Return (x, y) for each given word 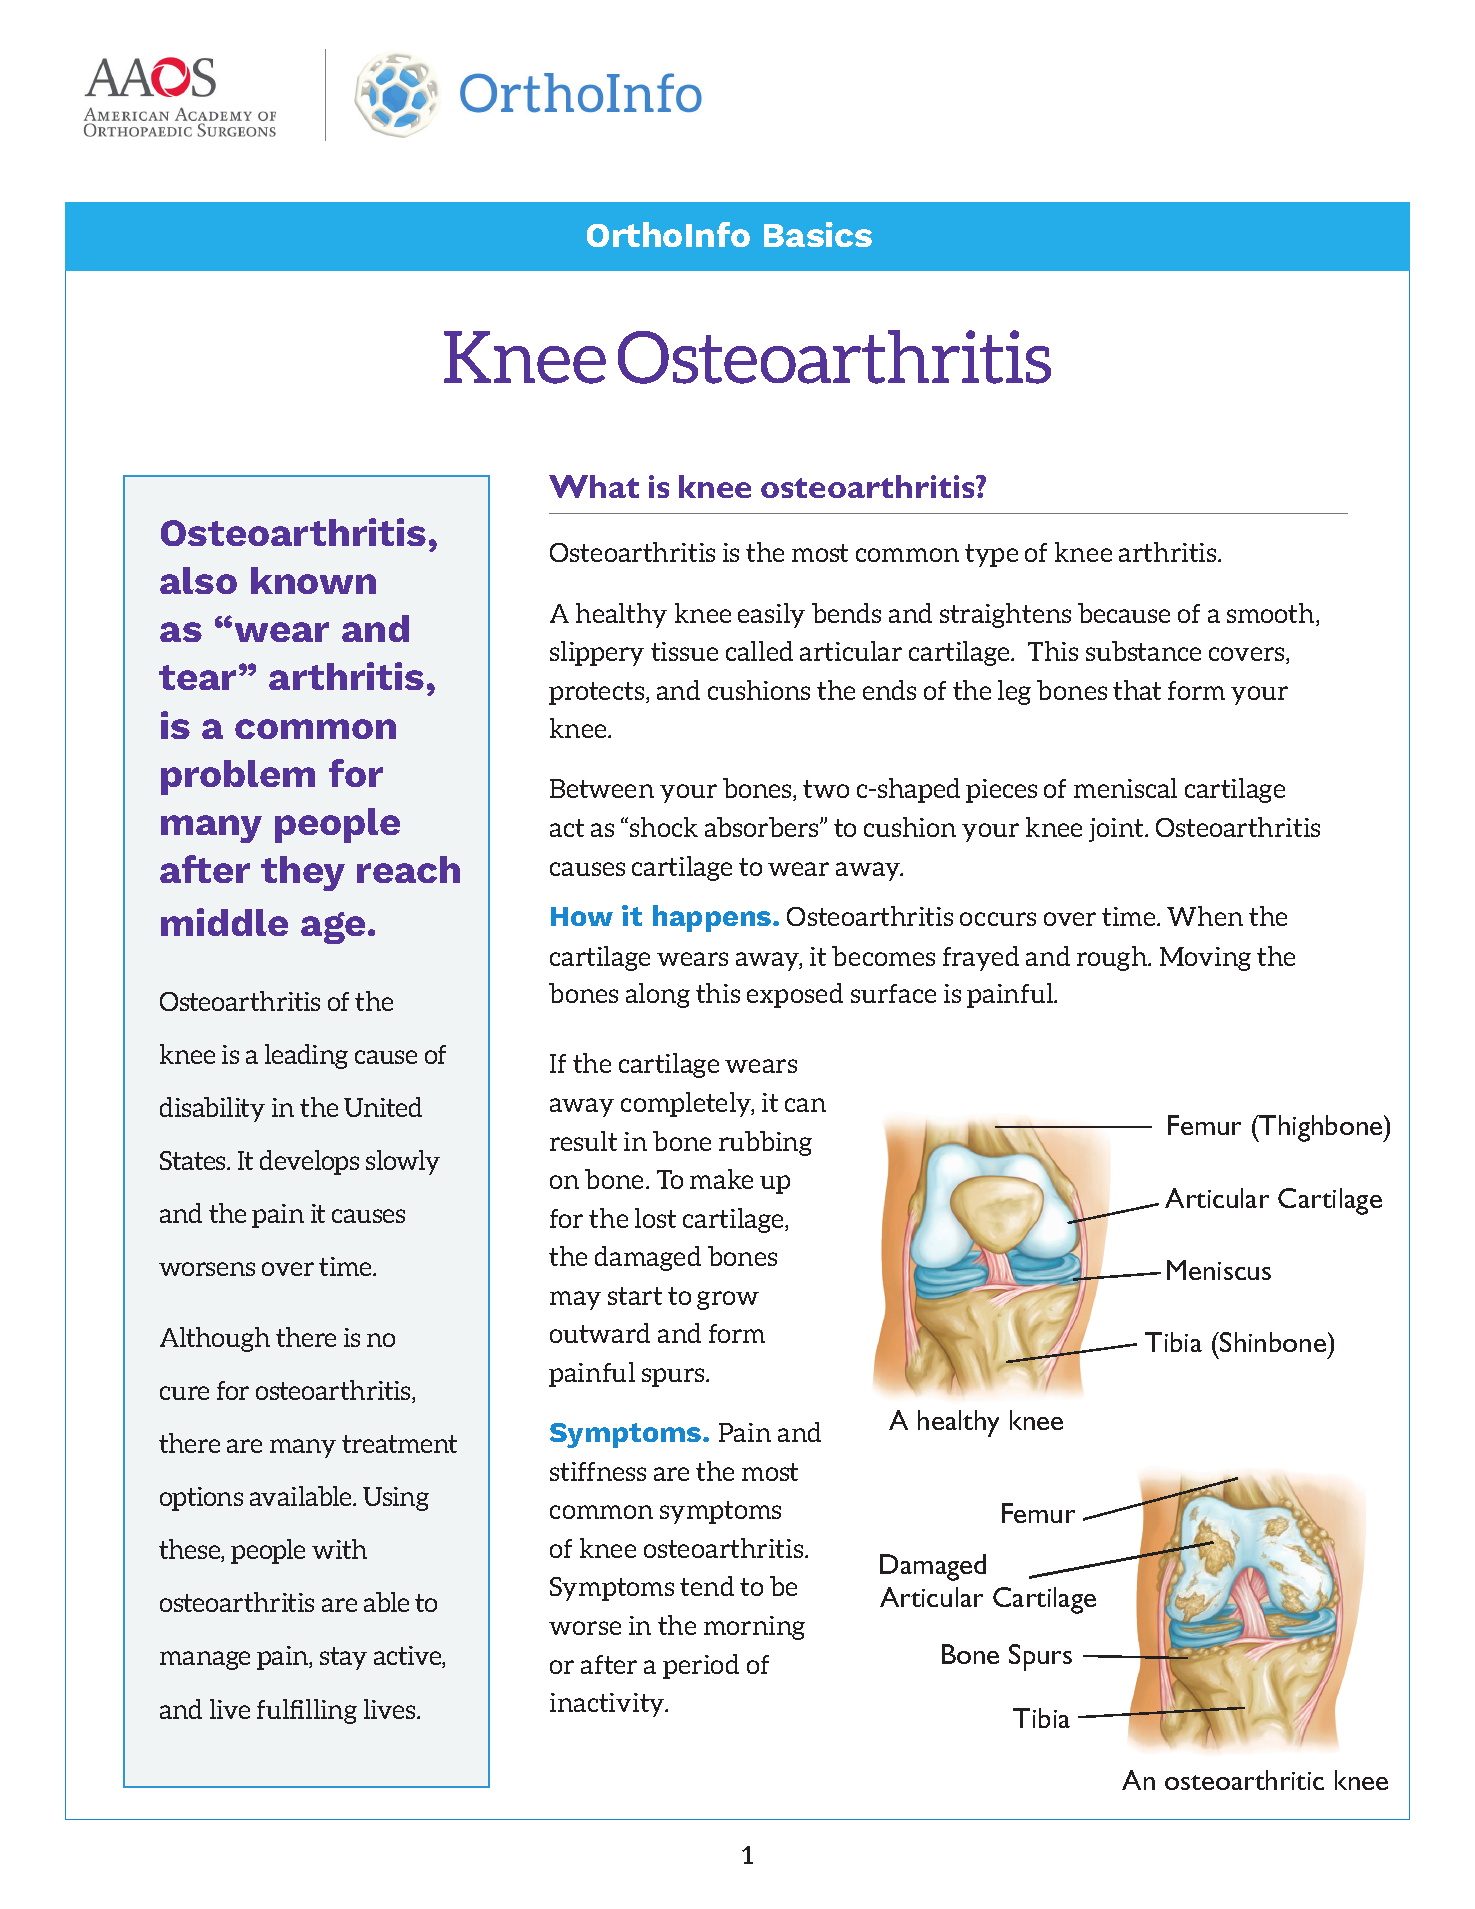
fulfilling (307, 1711)
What (594, 486)
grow (728, 1300)
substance (1143, 651)
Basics (818, 234)
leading (306, 1056)
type (991, 555)
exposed (795, 995)
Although (215, 1339)
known (313, 580)
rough (1113, 958)
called (759, 651)
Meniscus (1219, 1270)
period (701, 1666)
